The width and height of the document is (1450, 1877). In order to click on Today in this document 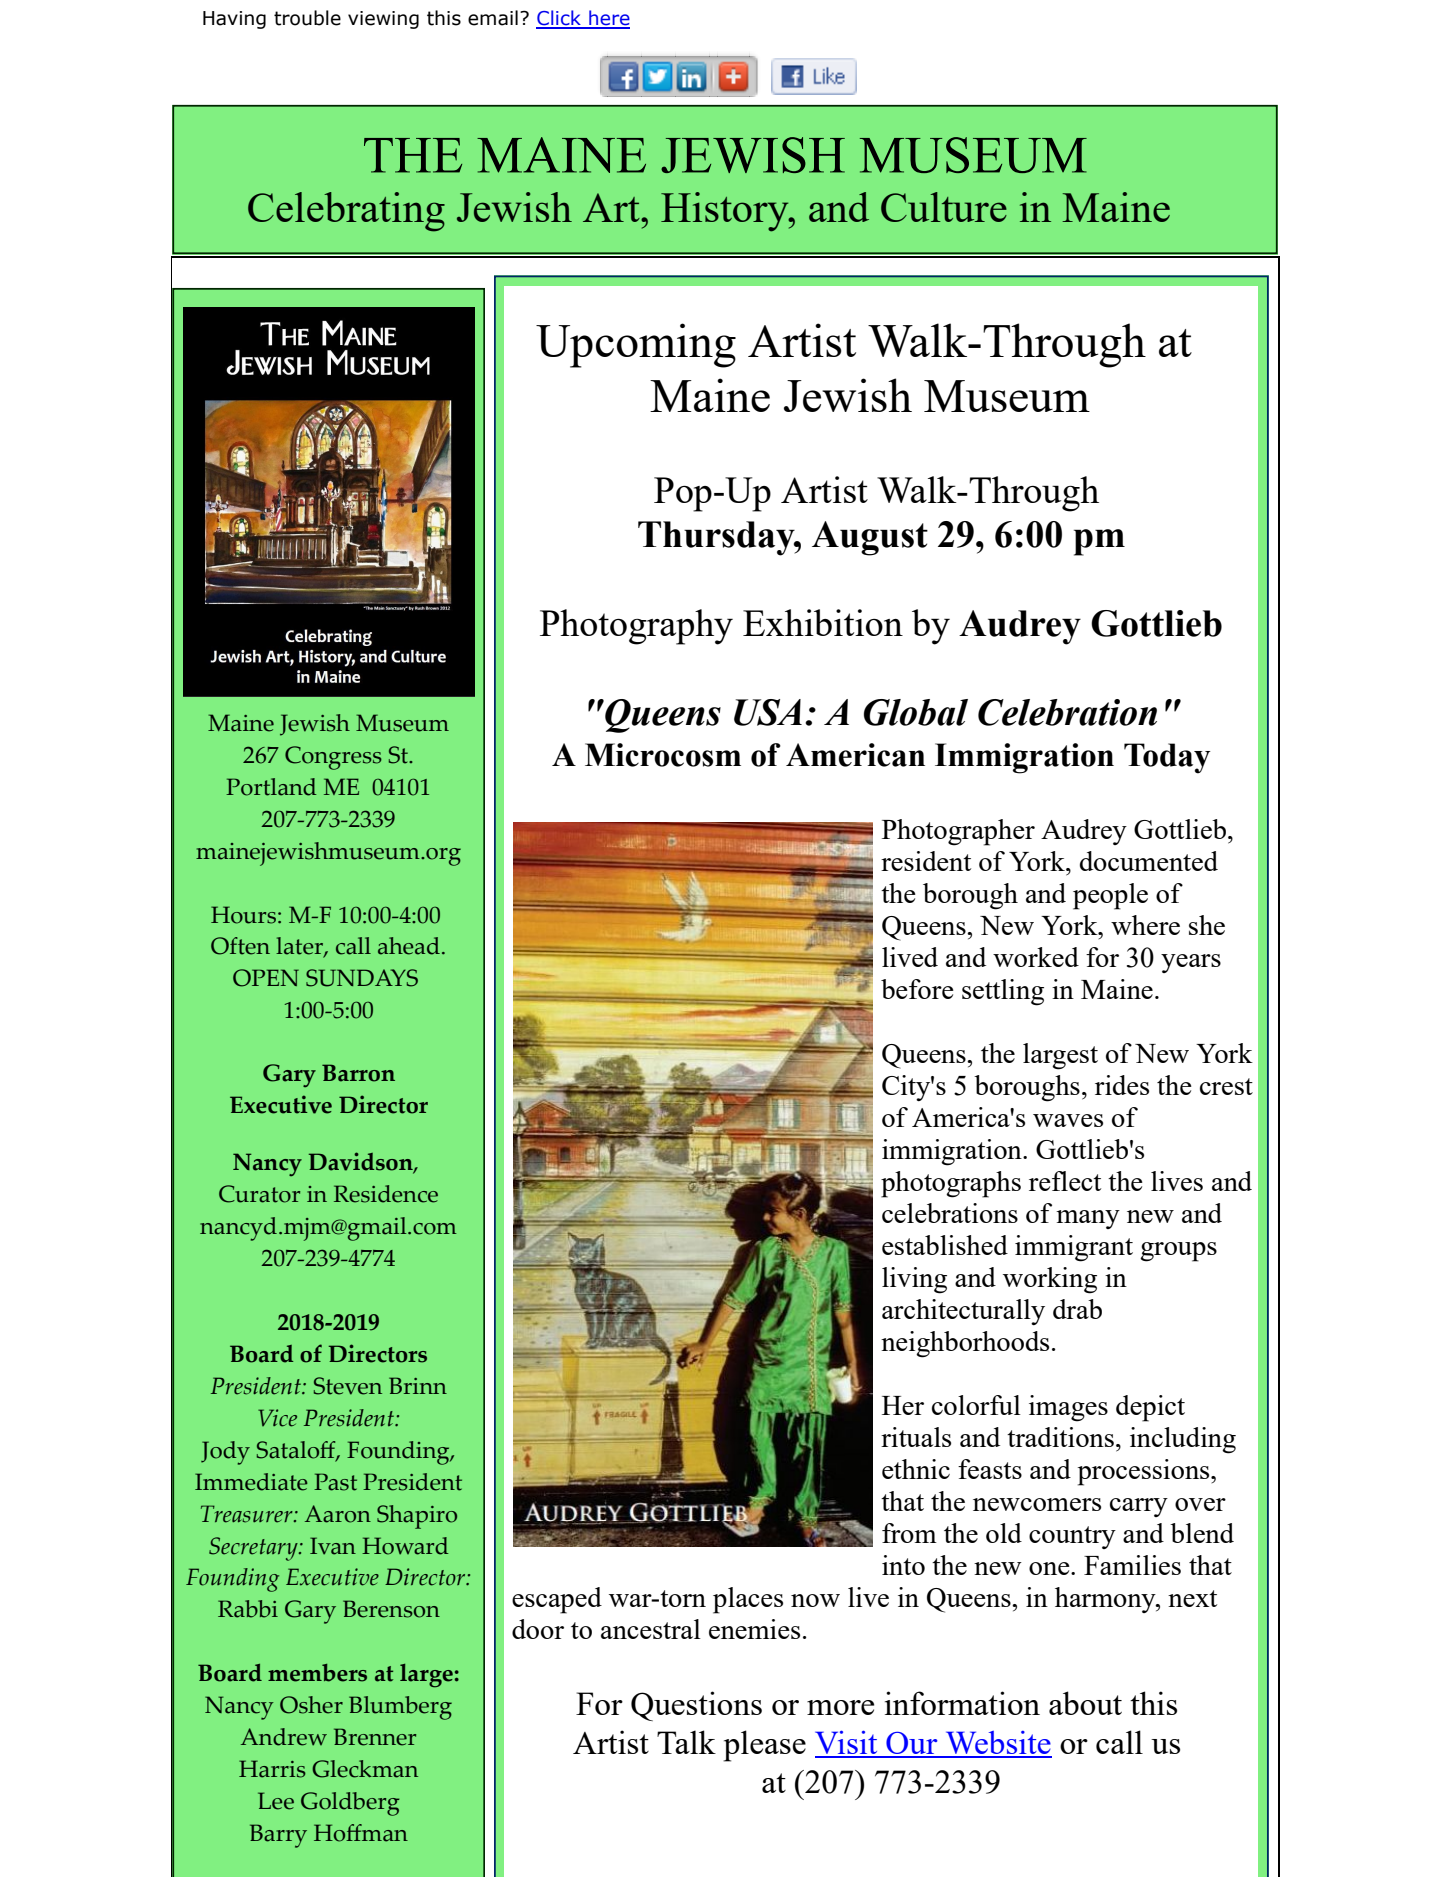, I will do `click(1167, 758)`.
